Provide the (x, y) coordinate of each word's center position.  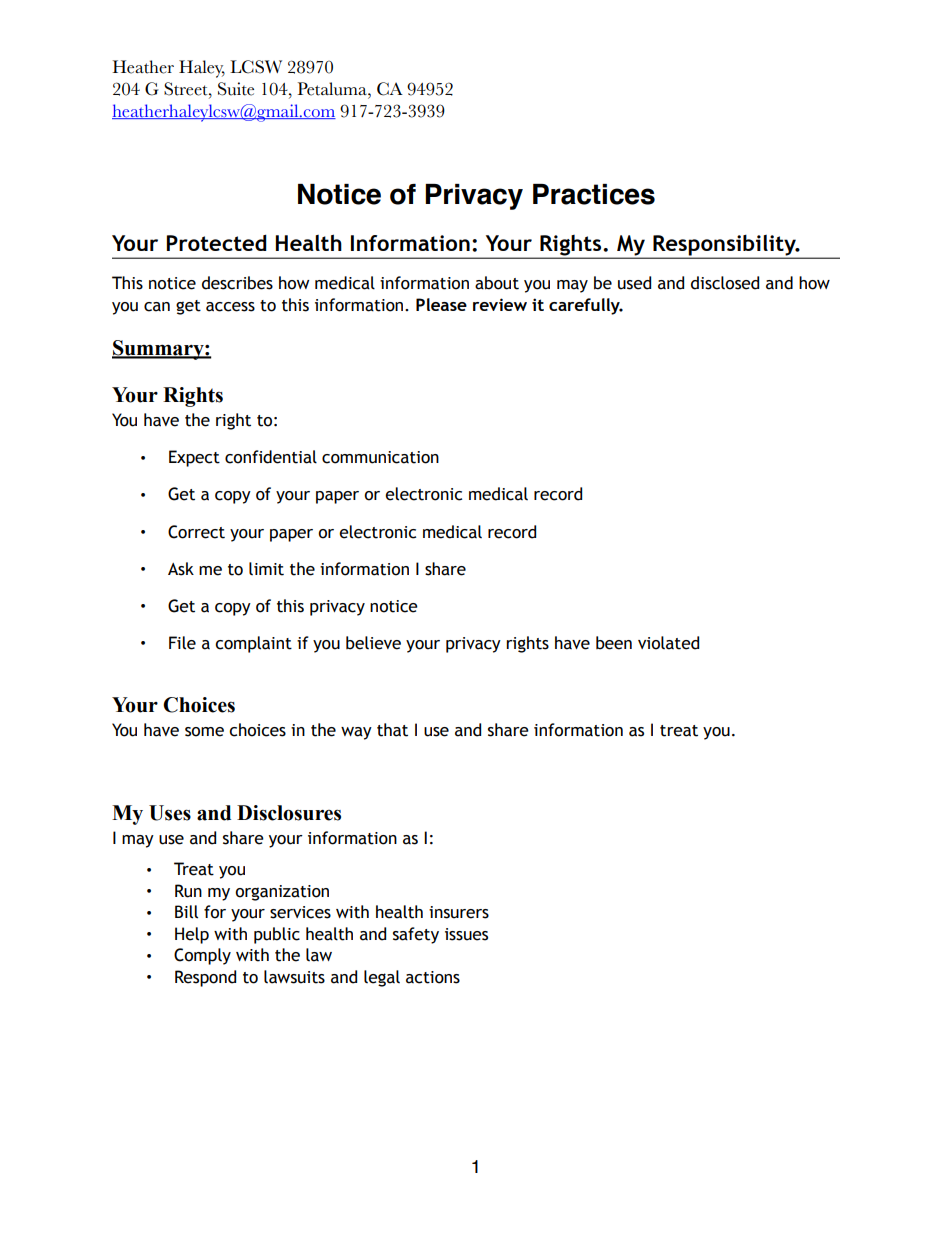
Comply (202, 956)
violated (668, 643)
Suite (236, 89)
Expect (194, 458)
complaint (253, 644)
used (634, 283)
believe (373, 643)
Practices (594, 194)
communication (380, 457)
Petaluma (333, 89)
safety (416, 935)
